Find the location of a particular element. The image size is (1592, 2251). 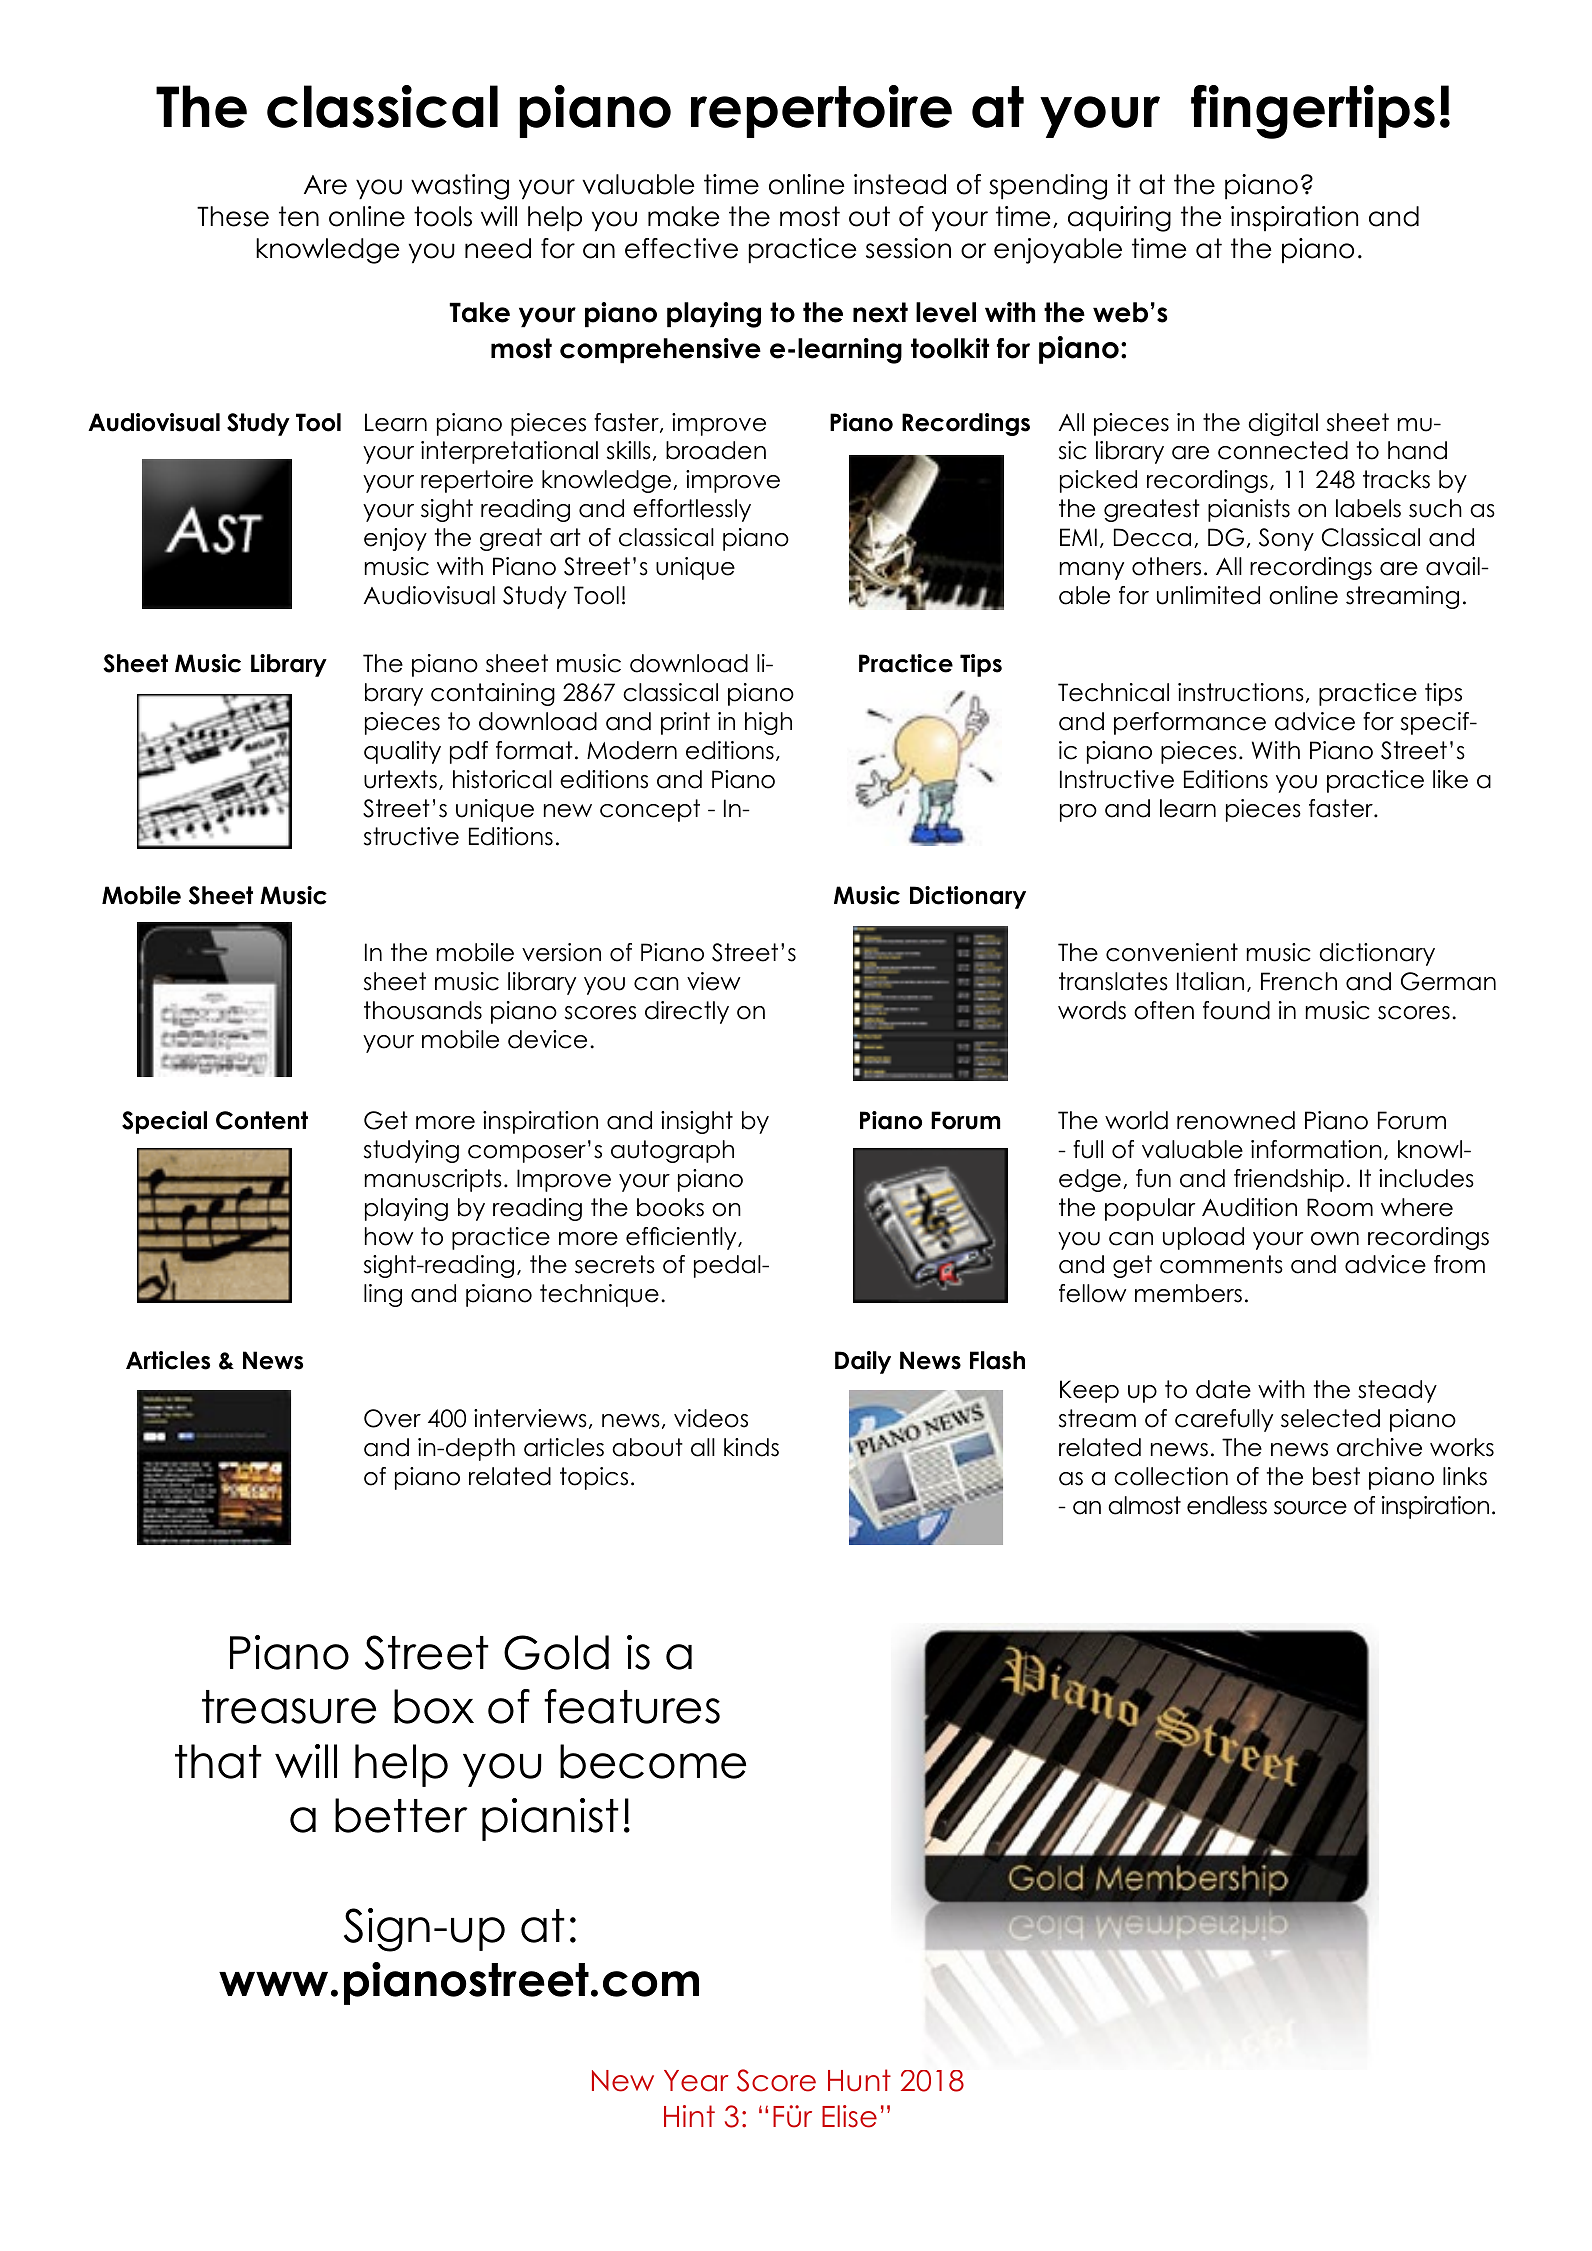

autograph is located at coordinates (672, 1151).
